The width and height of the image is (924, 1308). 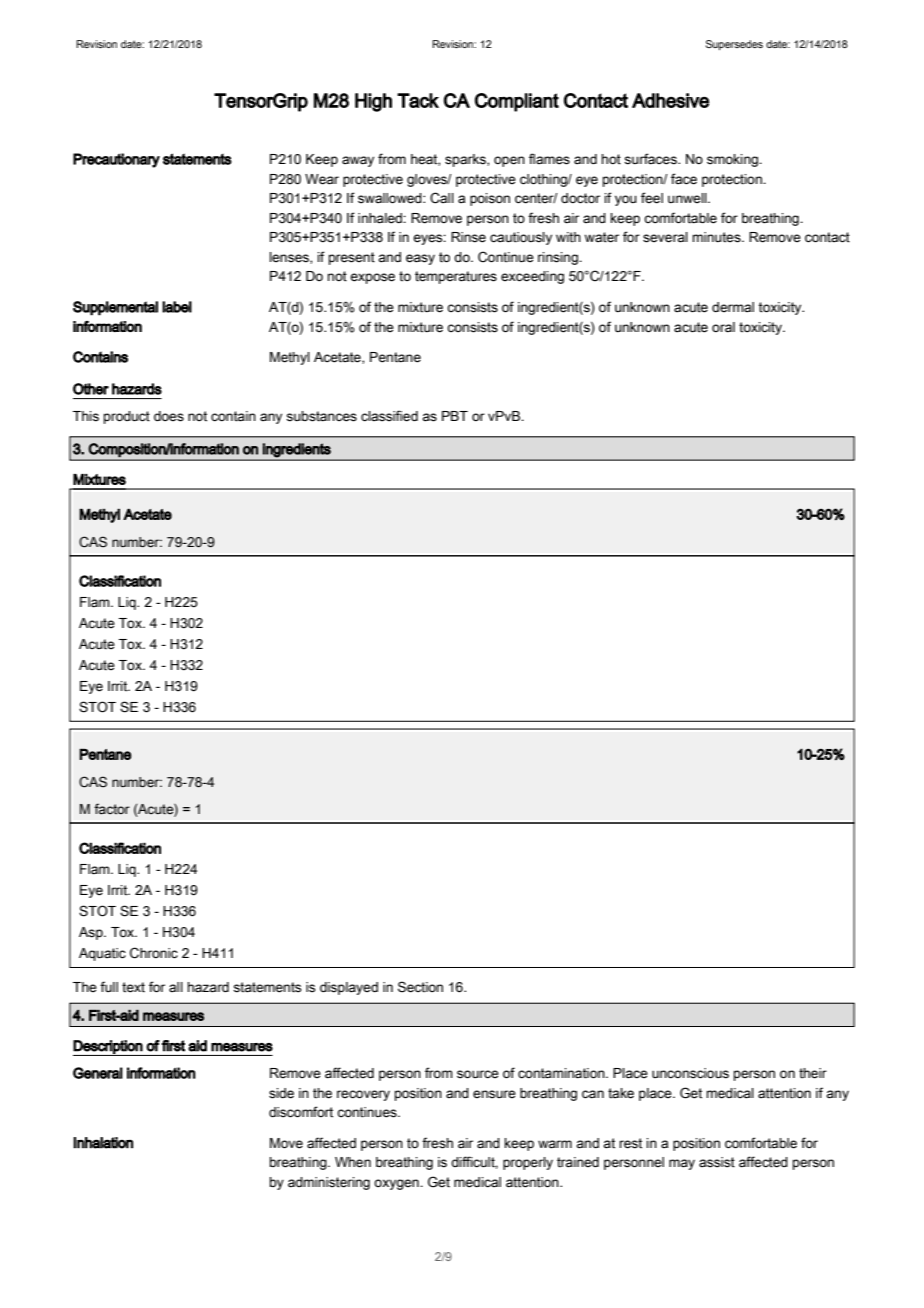 What do you see at coordinates (723, 327) in the image?
I see `oral` at bounding box center [723, 327].
